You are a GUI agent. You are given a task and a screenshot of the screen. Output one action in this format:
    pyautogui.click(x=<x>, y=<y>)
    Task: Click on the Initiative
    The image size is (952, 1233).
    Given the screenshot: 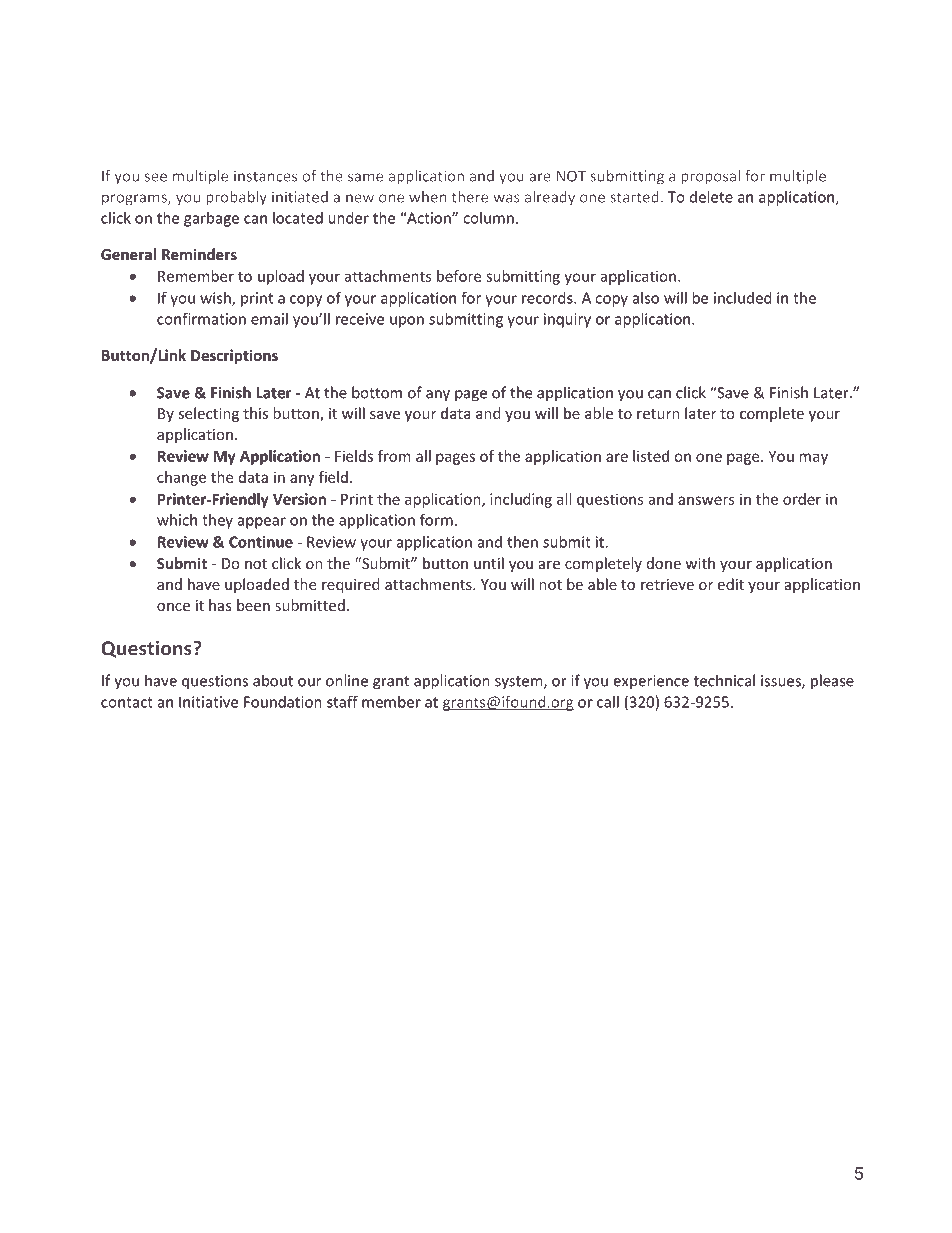 What is the action you would take?
    pyautogui.click(x=208, y=702)
